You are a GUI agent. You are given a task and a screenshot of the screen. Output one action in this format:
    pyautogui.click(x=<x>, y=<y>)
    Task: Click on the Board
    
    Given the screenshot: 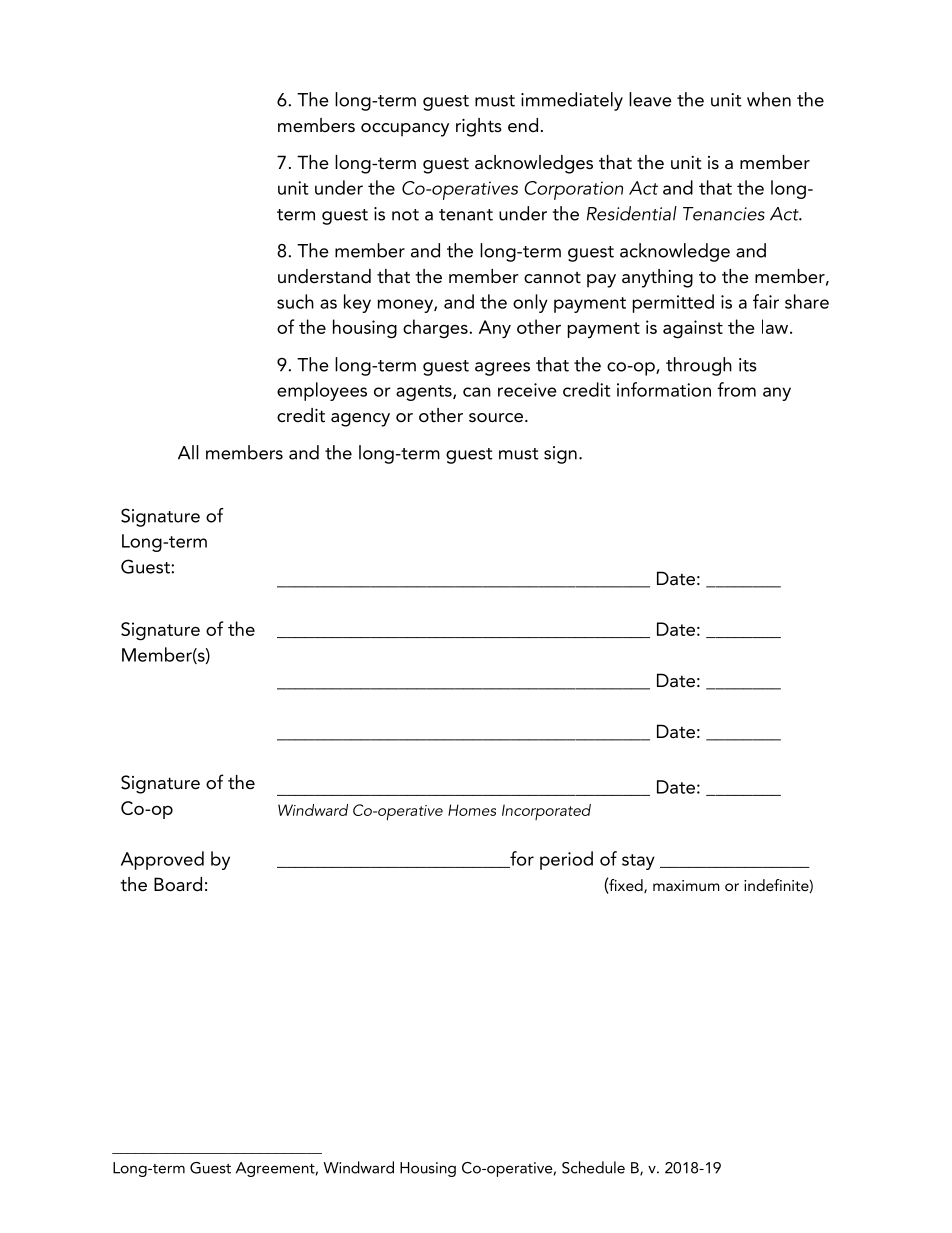 What is the action you would take?
    pyautogui.click(x=178, y=884)
